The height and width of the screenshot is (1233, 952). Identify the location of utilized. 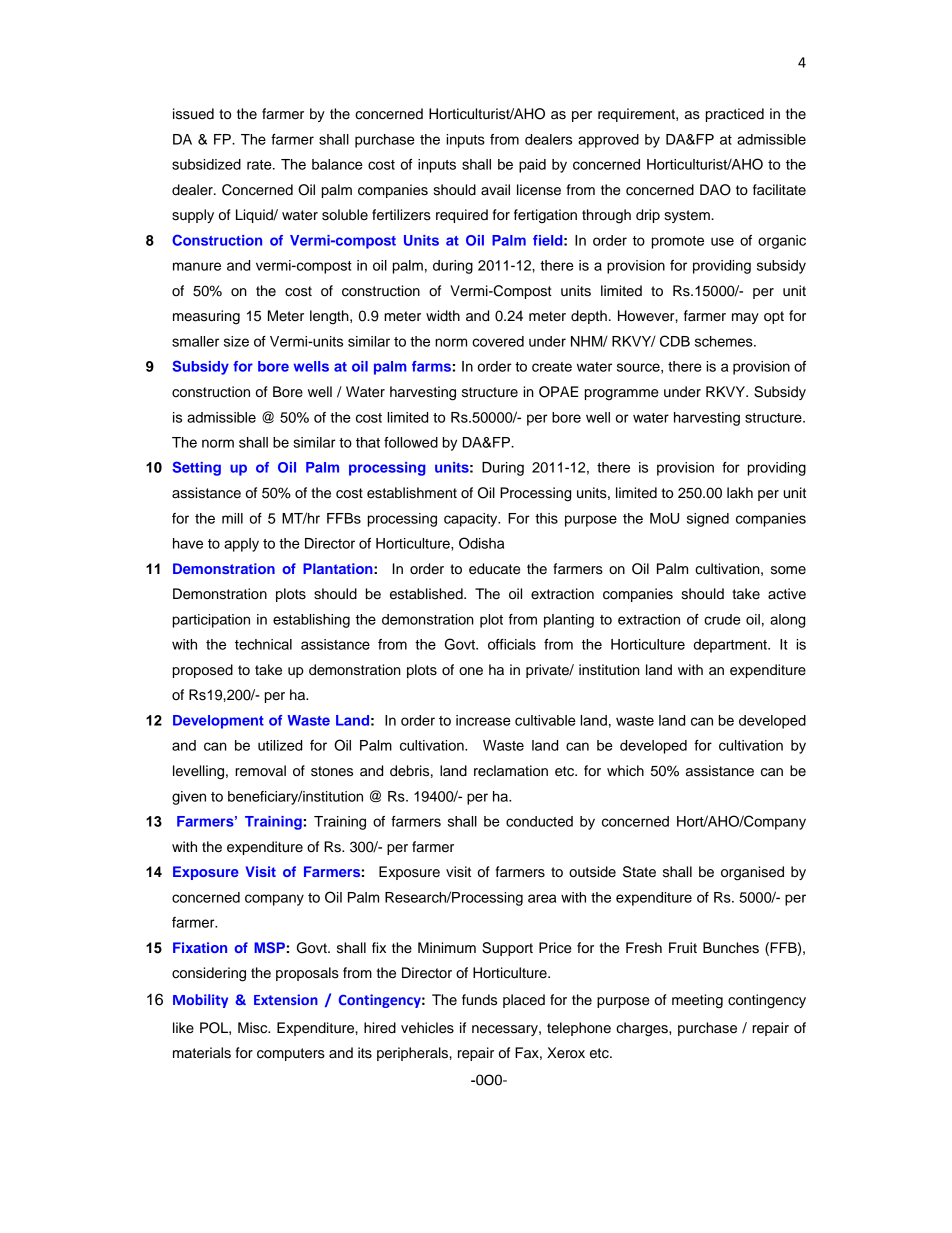
(280, 745).
